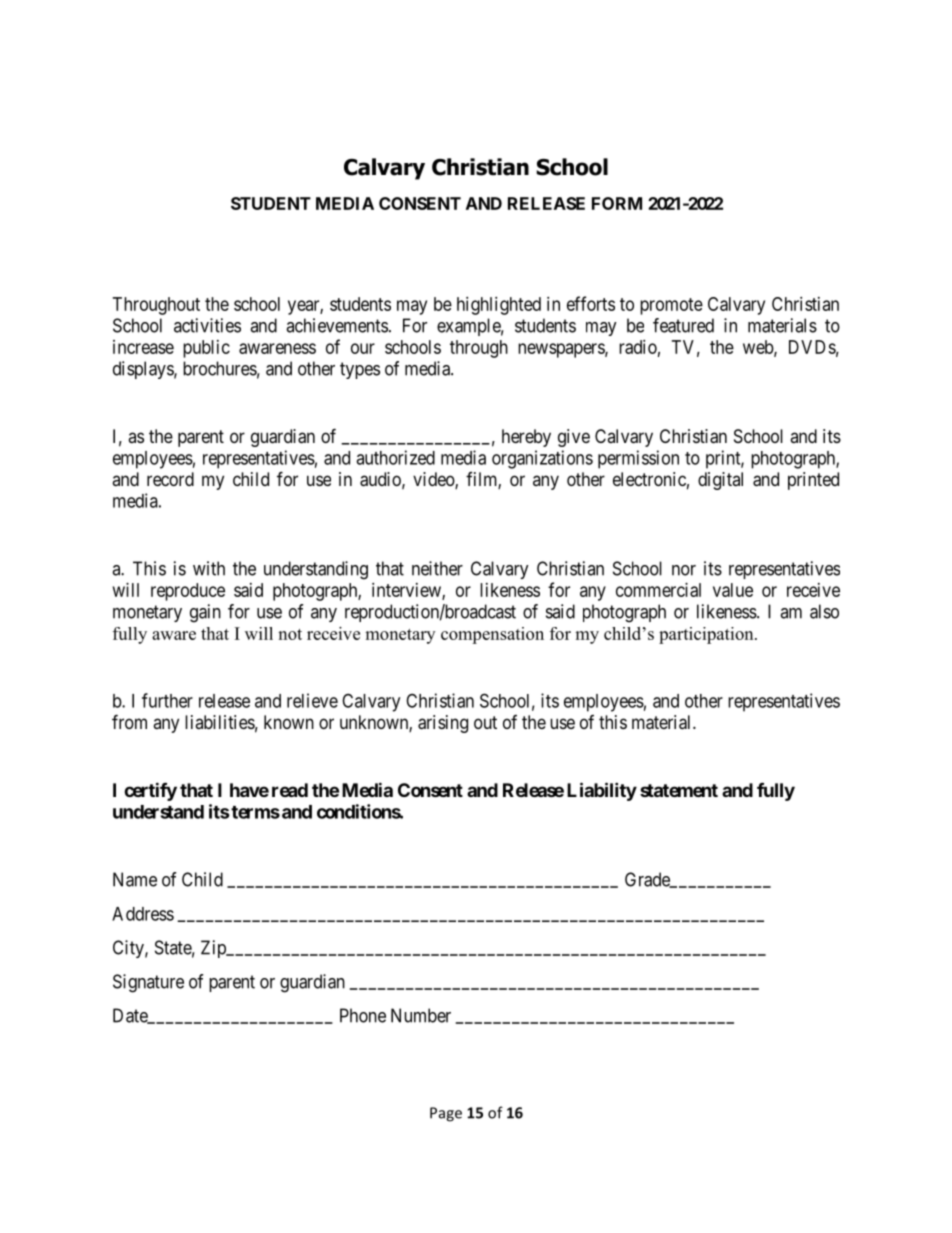  I want to click on record, so click(170, 479).
